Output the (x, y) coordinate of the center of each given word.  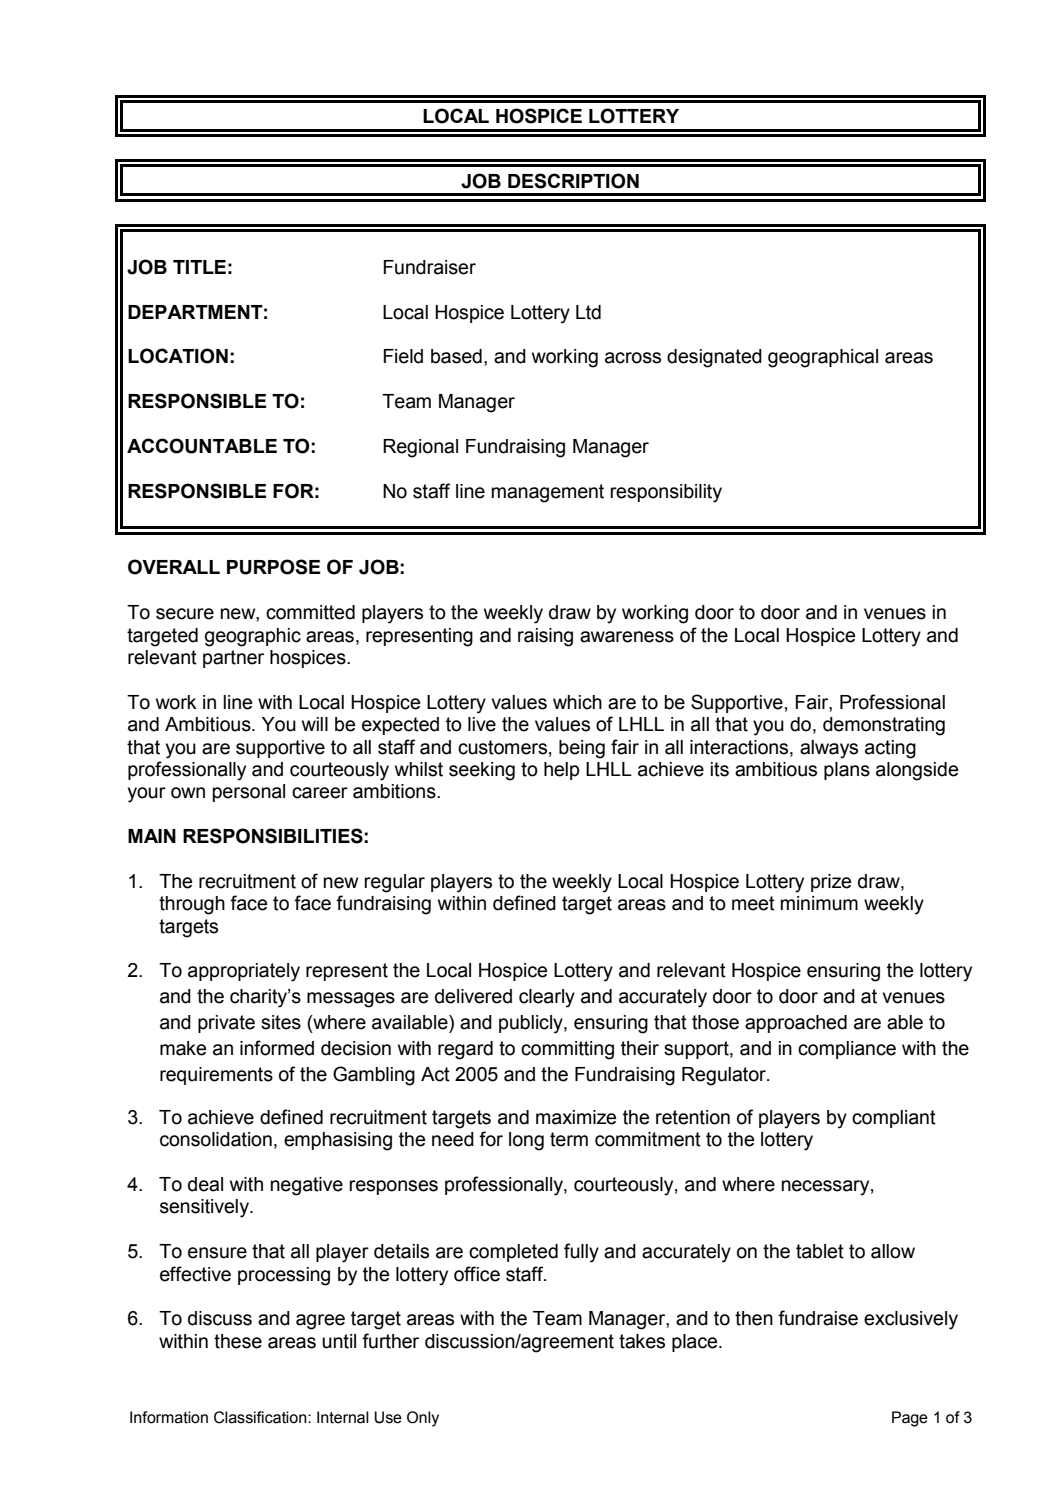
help (562, 771)
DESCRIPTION (573, 181)
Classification (261, 1417)
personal (249, 793)
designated (714, 358)
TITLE (199, 267)
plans (847, 771)
